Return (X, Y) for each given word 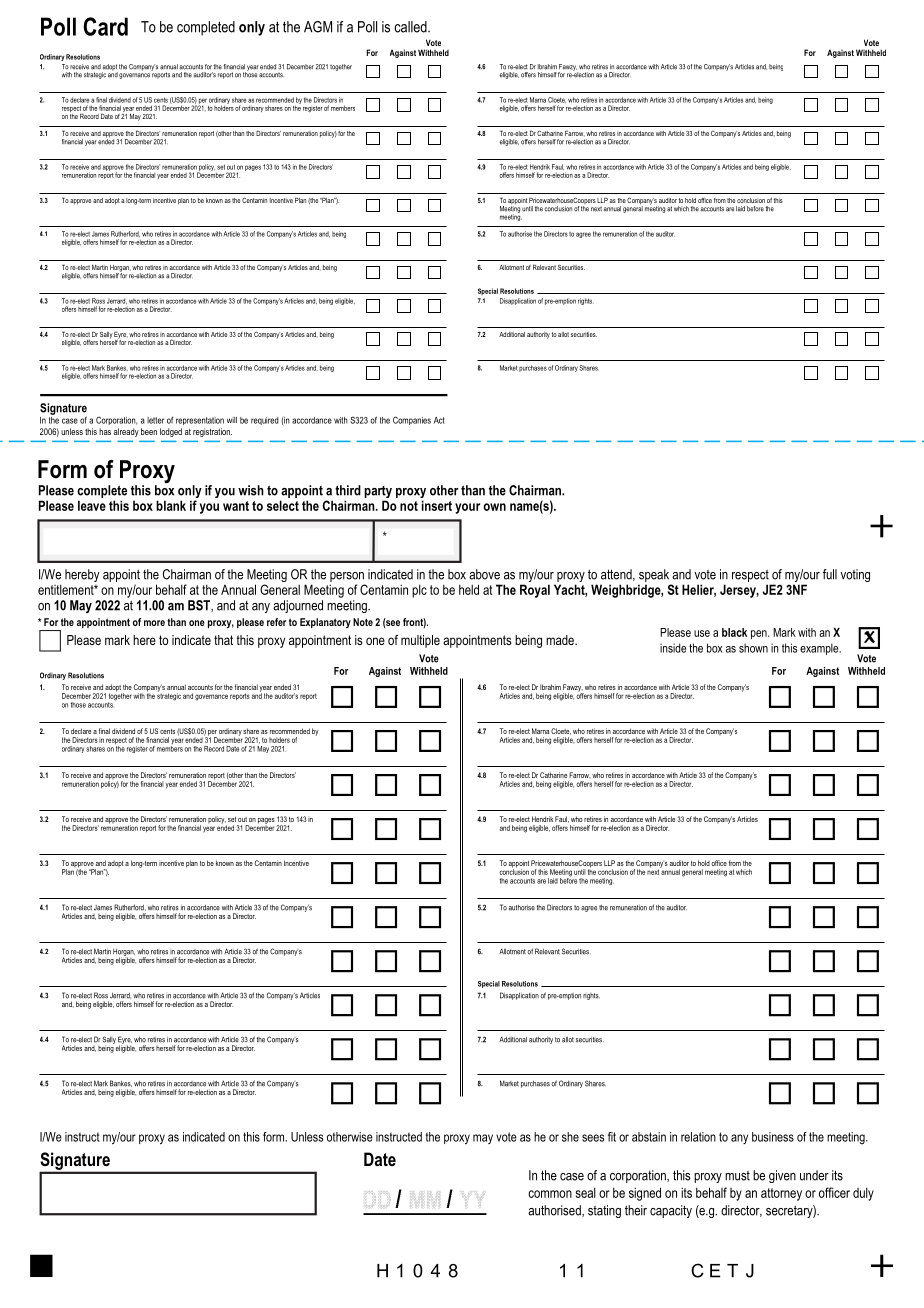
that (223, 640)
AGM (318, 27)
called (411, 27)
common (550, 1194)
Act (439, 420)
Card (105, 26)
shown (753, 648)
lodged (171, 432)
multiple (420, 641)
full (830, 574)
